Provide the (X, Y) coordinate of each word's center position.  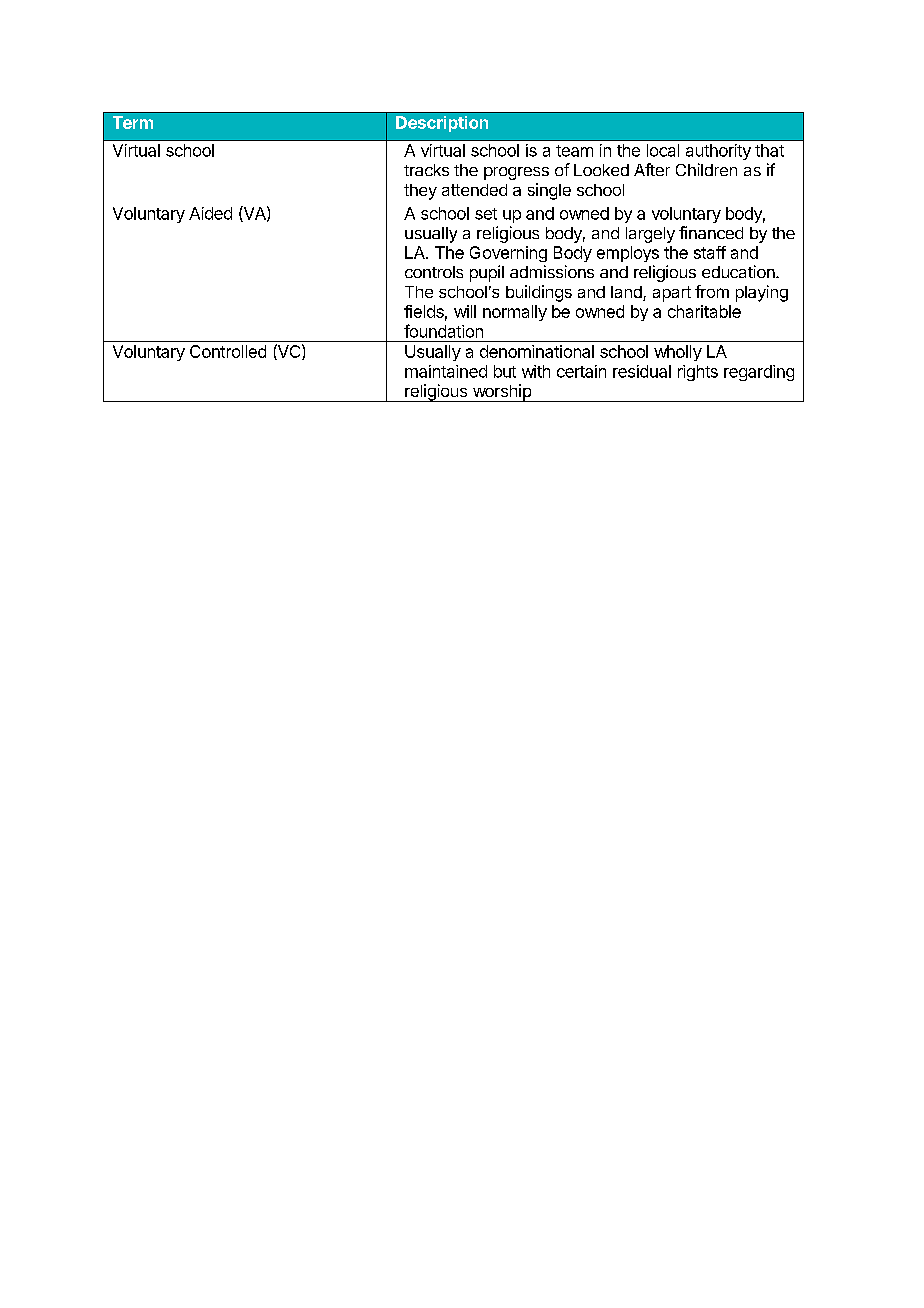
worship (501, 393)
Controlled (228, 351)
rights (698, 373)
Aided (210, 213)
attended (474, 190)
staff (710, 252)
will (465, 311)
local (663, 150)
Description (442, 124)
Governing (508, 254)
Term (133, 122)
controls (434, 272)
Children (706, 169)
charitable (704, 311)
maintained (446, 371)
